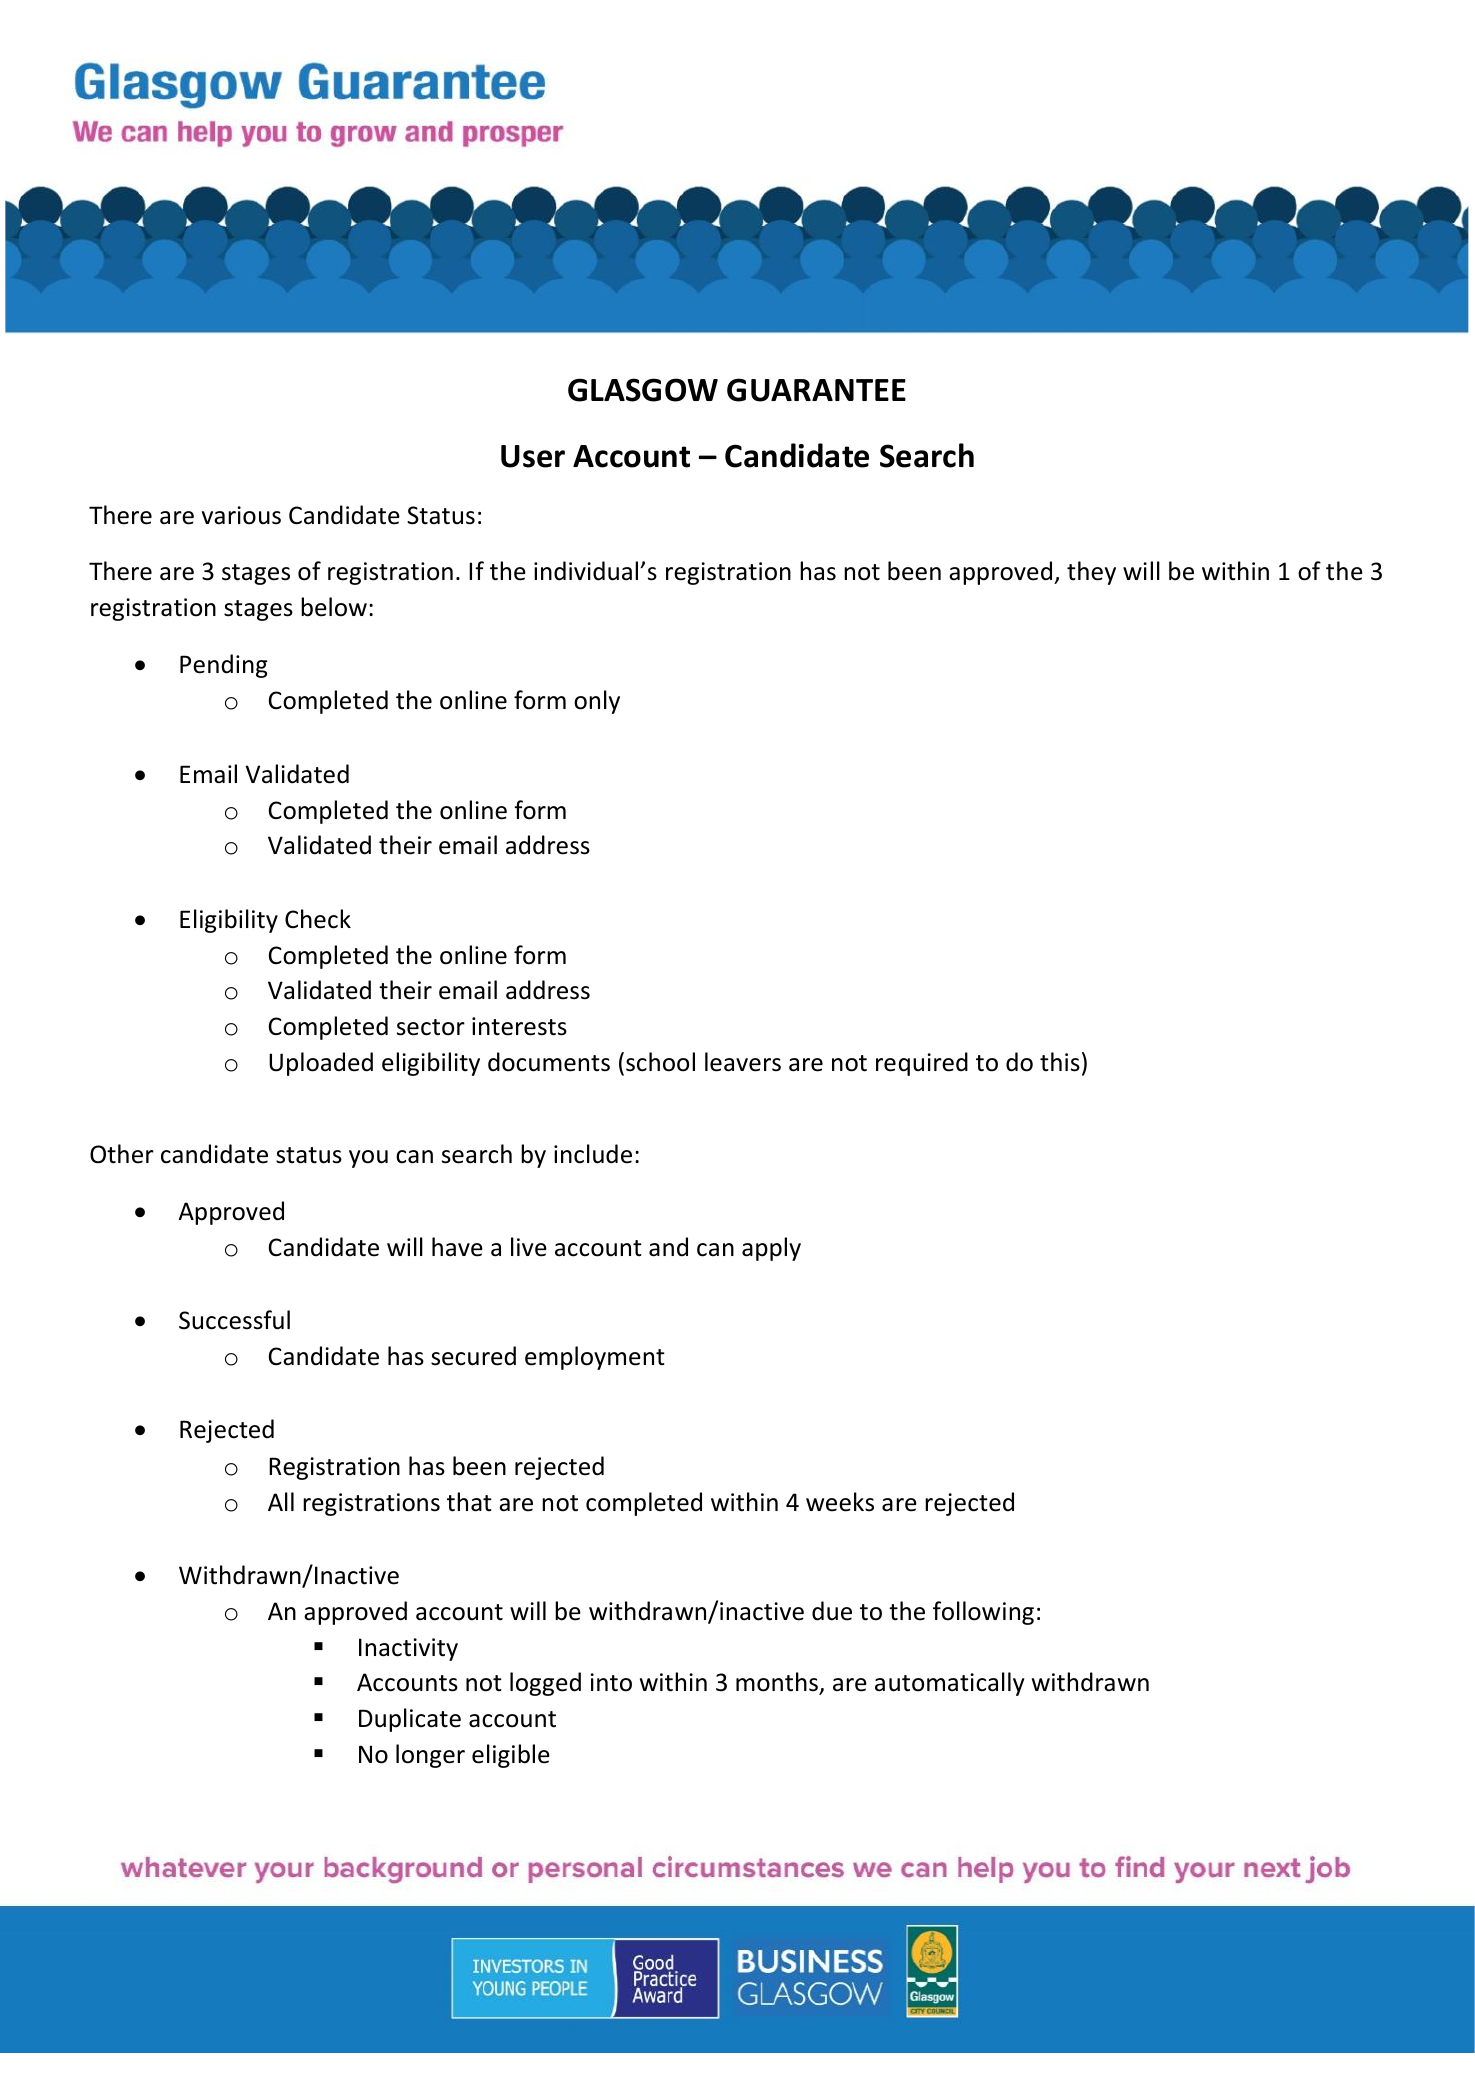  I want to click on live, so click(529, 1247).
